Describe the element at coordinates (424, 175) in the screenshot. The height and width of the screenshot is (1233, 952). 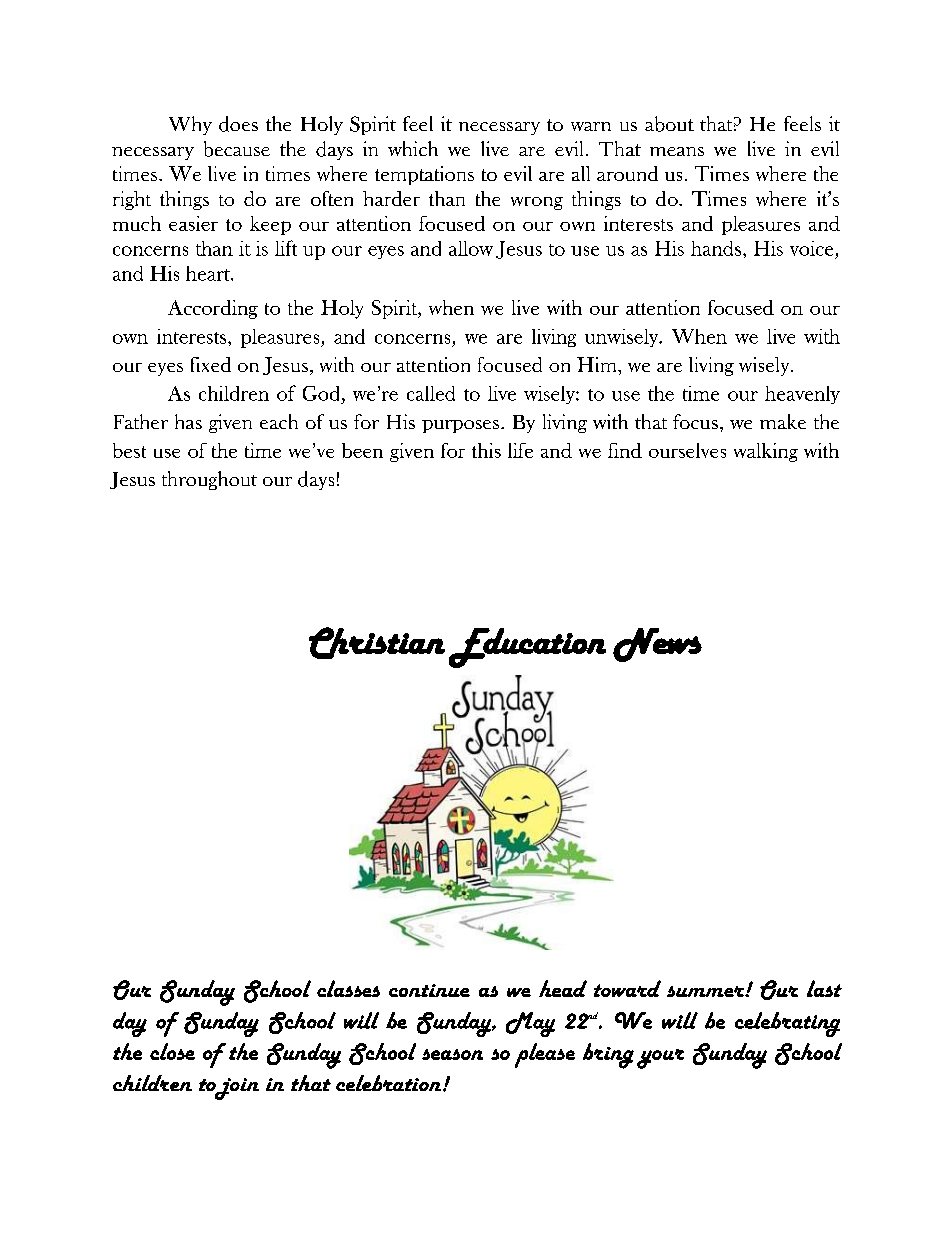
I see `temptations` at that location.
